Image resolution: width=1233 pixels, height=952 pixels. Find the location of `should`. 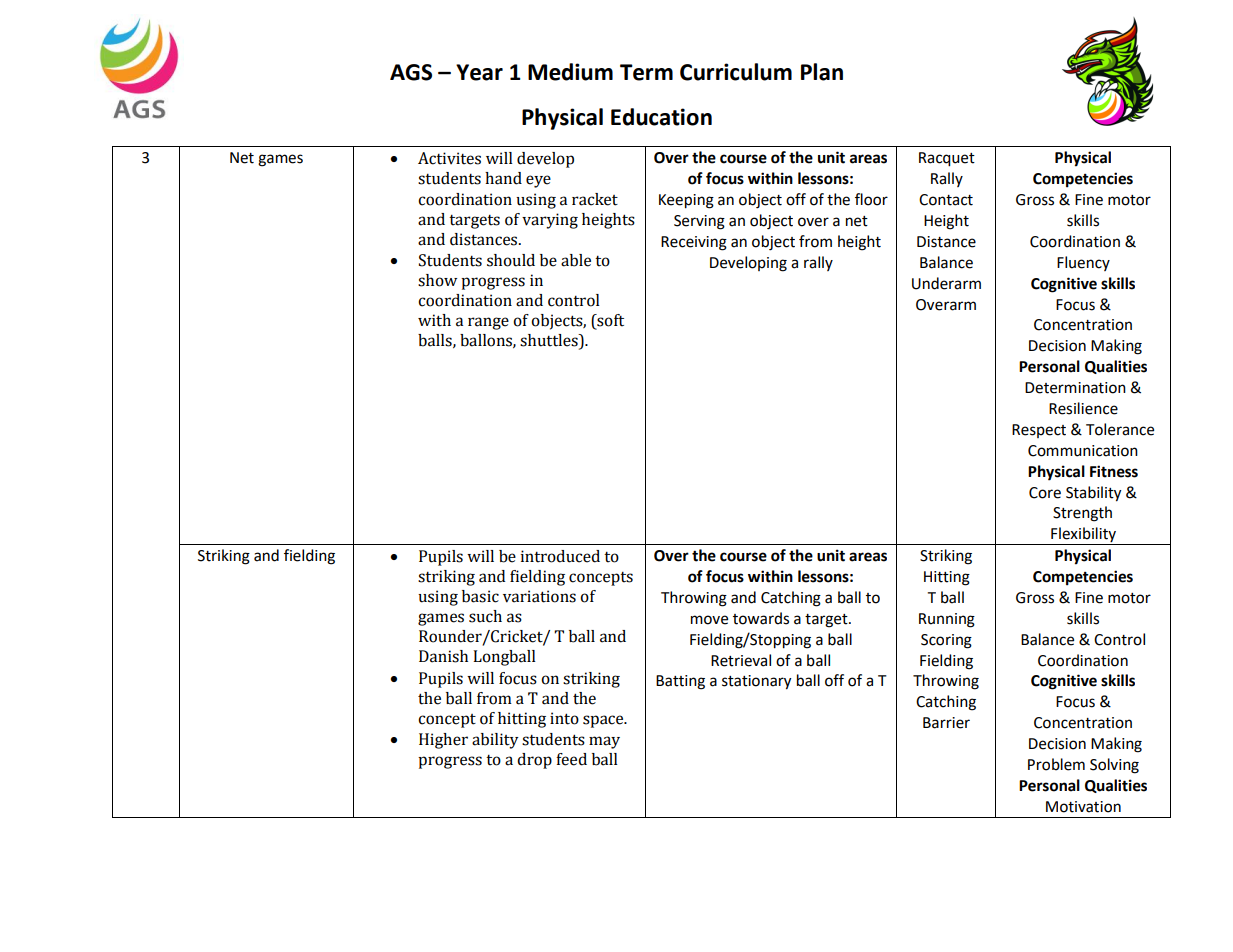

should is located at coordinates (511, 260).
